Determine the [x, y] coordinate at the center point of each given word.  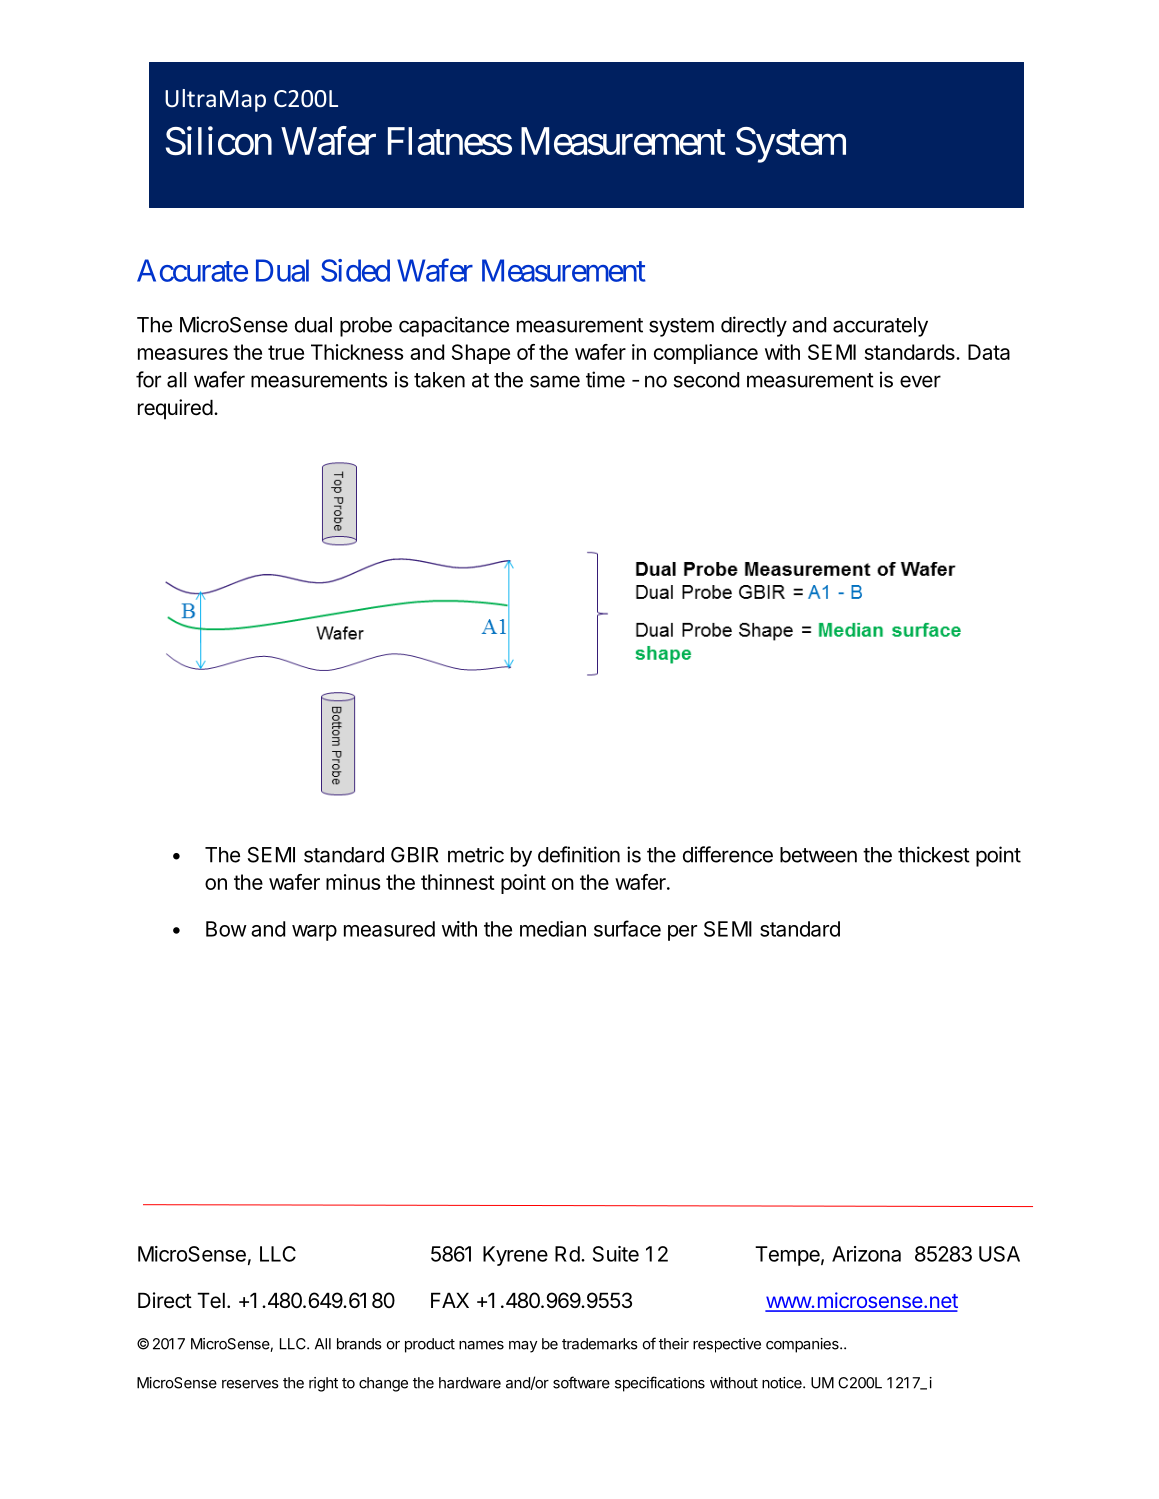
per [682, 933]
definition [579, 854]
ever [920, 381]
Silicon [219, 140]
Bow [226, 929]
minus [353, 882]
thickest [934, 854]
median [553, 929]
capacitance [454, 326]
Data [989, 352]
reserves [250, 1384]
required [175, 409]
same [555, 381]
